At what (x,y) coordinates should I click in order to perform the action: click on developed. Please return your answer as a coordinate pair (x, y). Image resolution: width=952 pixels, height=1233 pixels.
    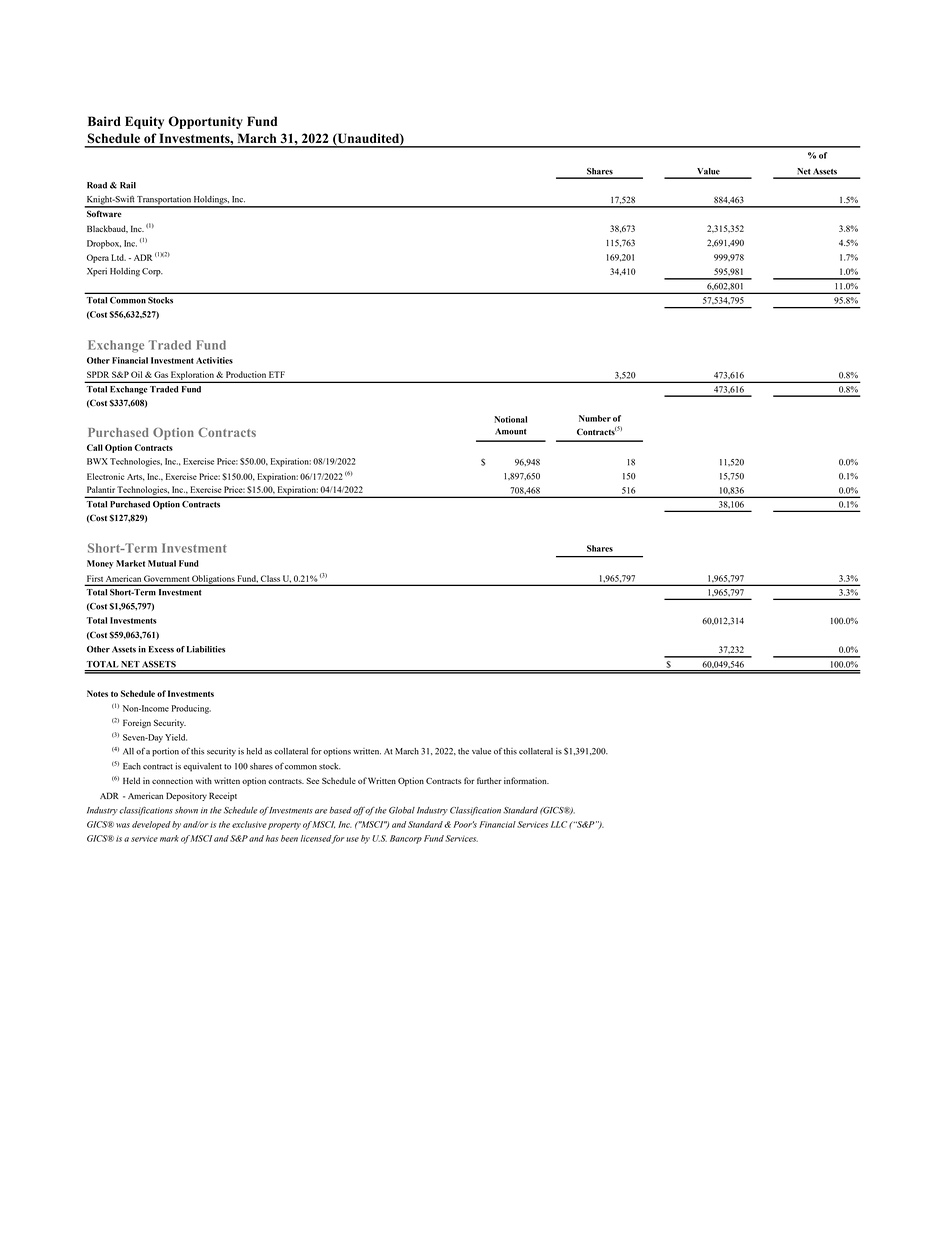
    Looking at the image, I should click on (151, 825).
